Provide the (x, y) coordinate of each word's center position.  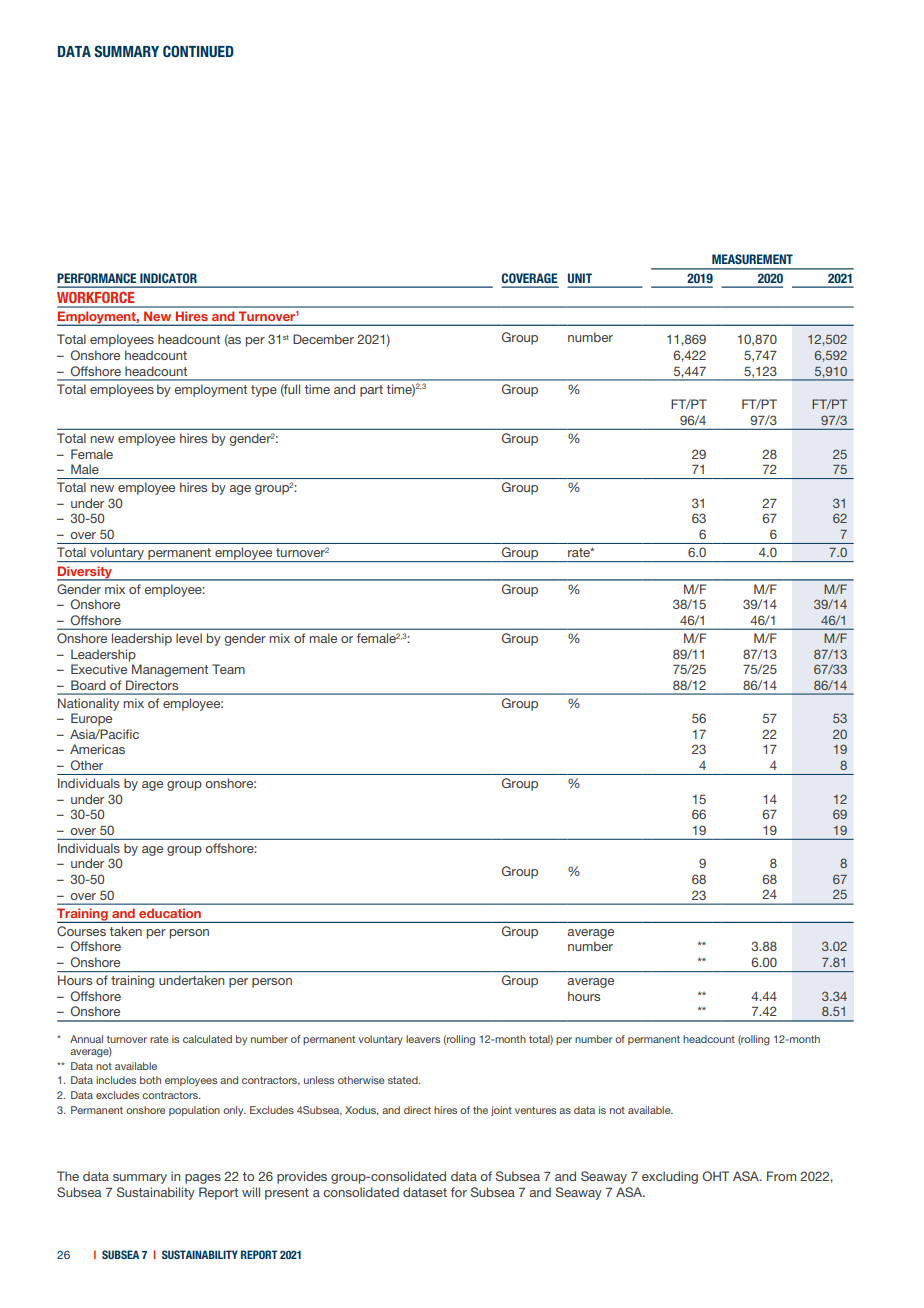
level (189, 638)
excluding (670, 1177)
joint (501, 1111)
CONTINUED (198, 51)
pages (203, 1179)
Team (228, 669)
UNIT (580, 278)
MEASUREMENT (752, 259)
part (371, 391)
